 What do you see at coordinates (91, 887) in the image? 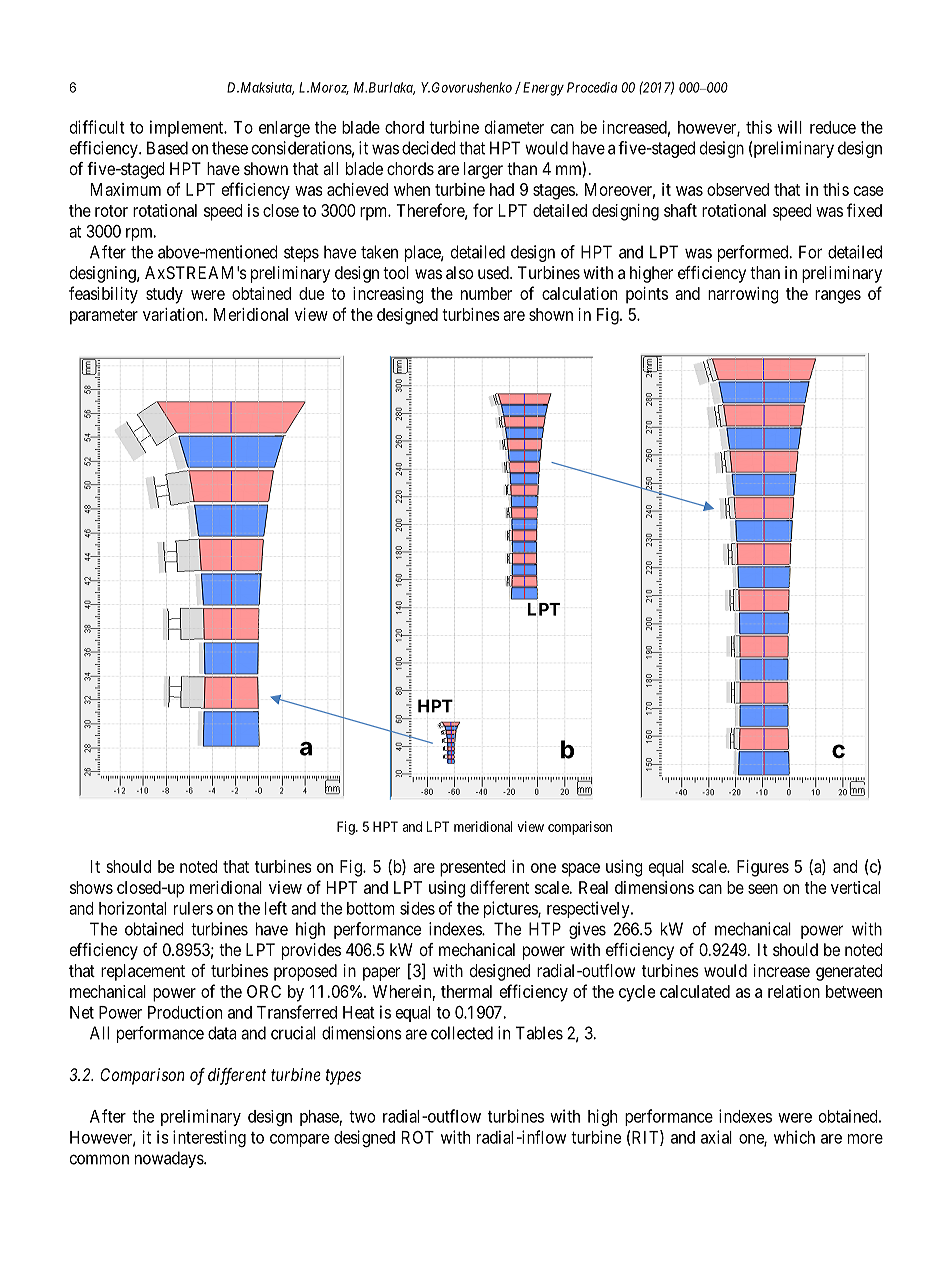
I see `shows` at bounding box center [91, 887].
